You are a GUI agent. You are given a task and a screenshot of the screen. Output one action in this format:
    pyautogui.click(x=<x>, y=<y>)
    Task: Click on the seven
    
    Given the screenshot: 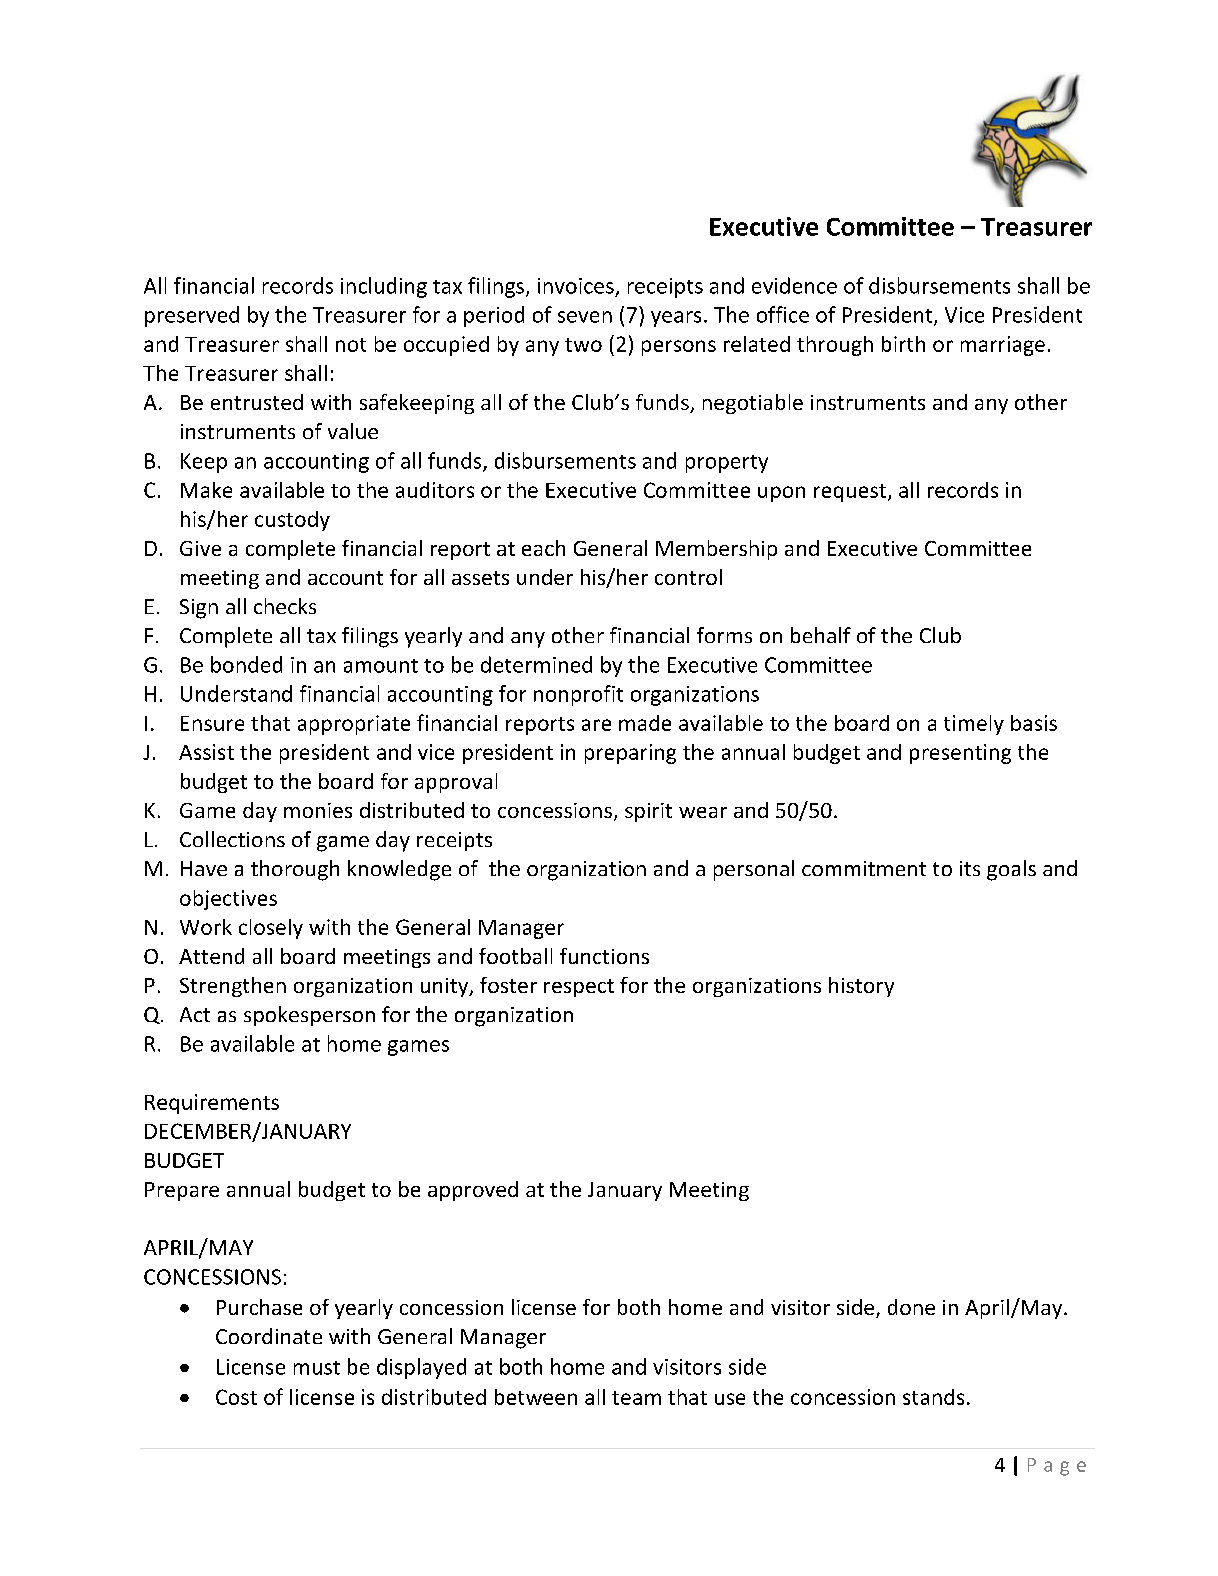 What is the action you would take?
    pyautogui.click(x=585, y=317)
